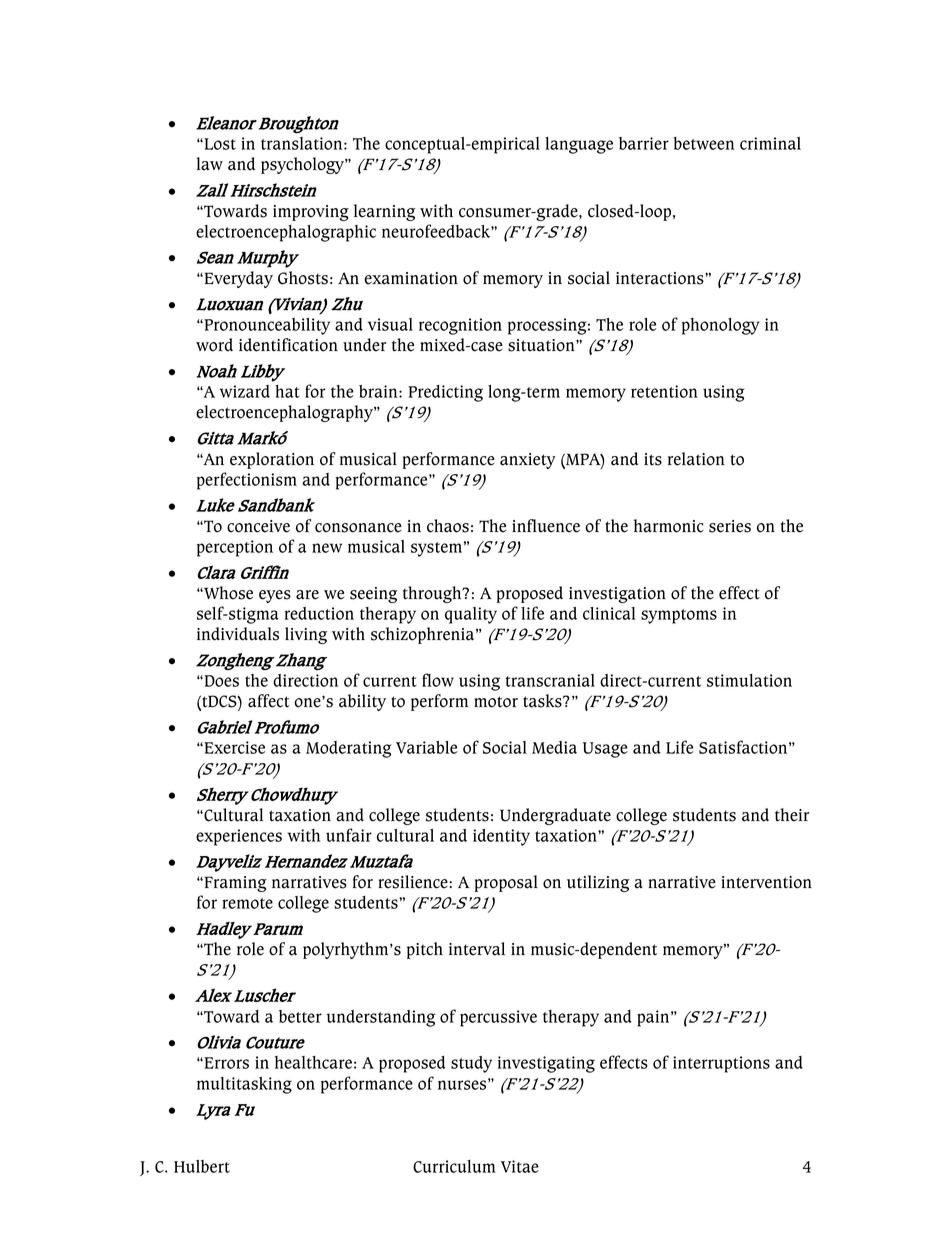 Image resolution: width=952 pixels, height=1233 pixels. I want to click on interruptions, so click(721, 1064).
